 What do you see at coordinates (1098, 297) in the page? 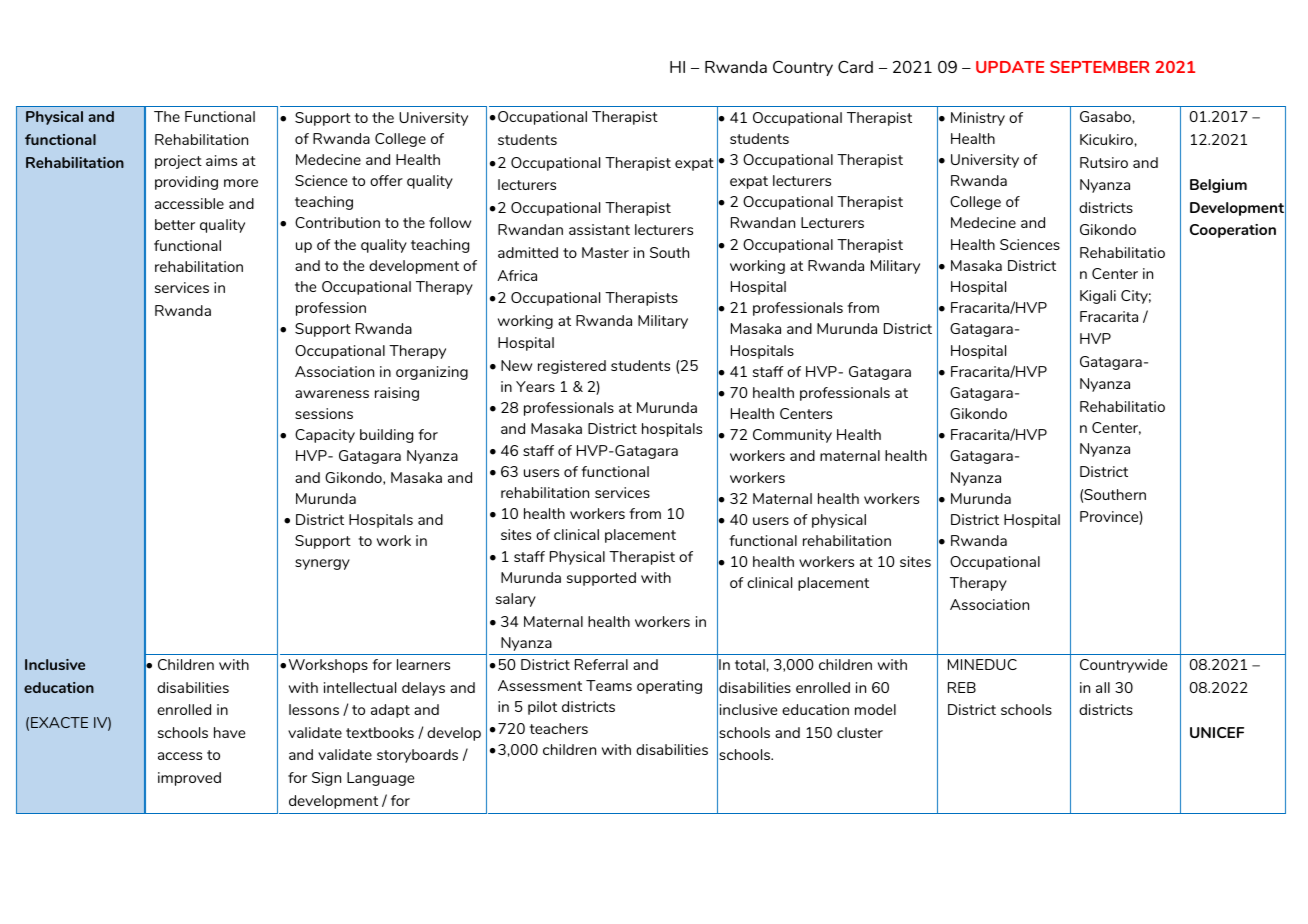
I see `Kigali` at bounding box center [1098, 297].
